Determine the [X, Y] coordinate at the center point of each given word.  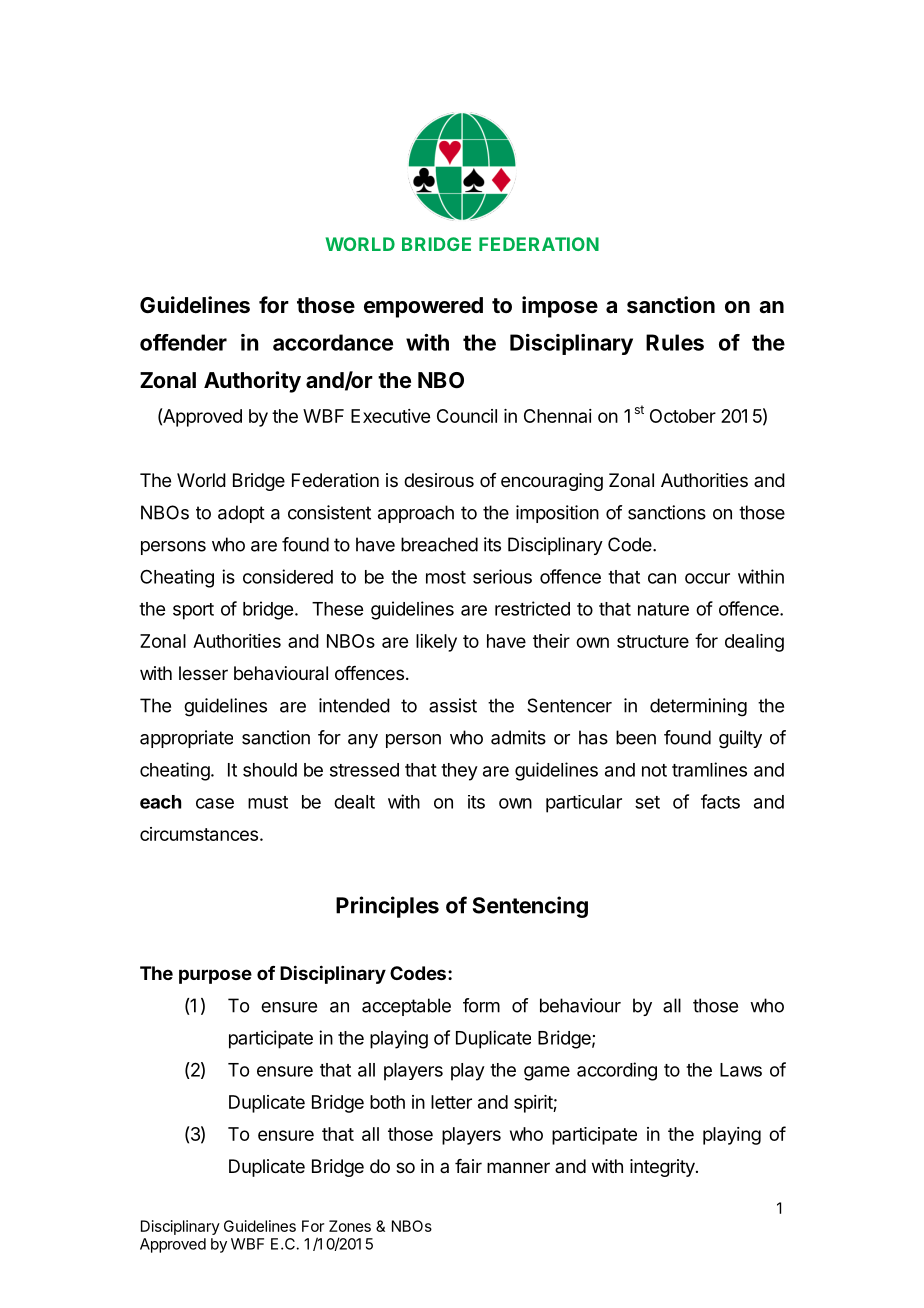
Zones [350, 1226]
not [654, 770]
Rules [675, 342]
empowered [423, 307]
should [270, 770]
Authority [252, 382]
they [459, 772]
